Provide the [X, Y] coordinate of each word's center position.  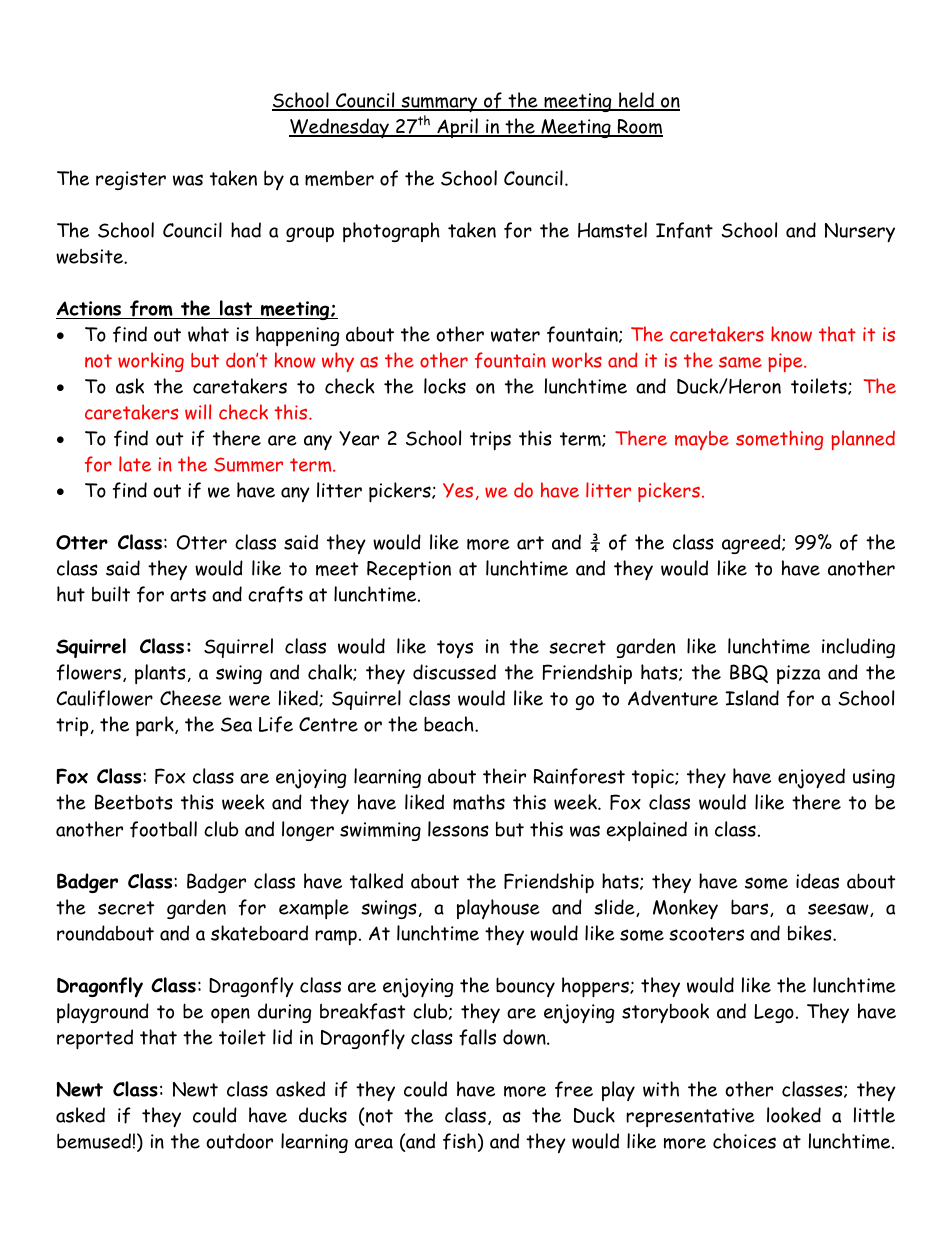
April [457, 128]
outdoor [239, 1141]
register [131, 180]
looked [794, 1115]
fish [459, 1141]
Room [639, 128]
